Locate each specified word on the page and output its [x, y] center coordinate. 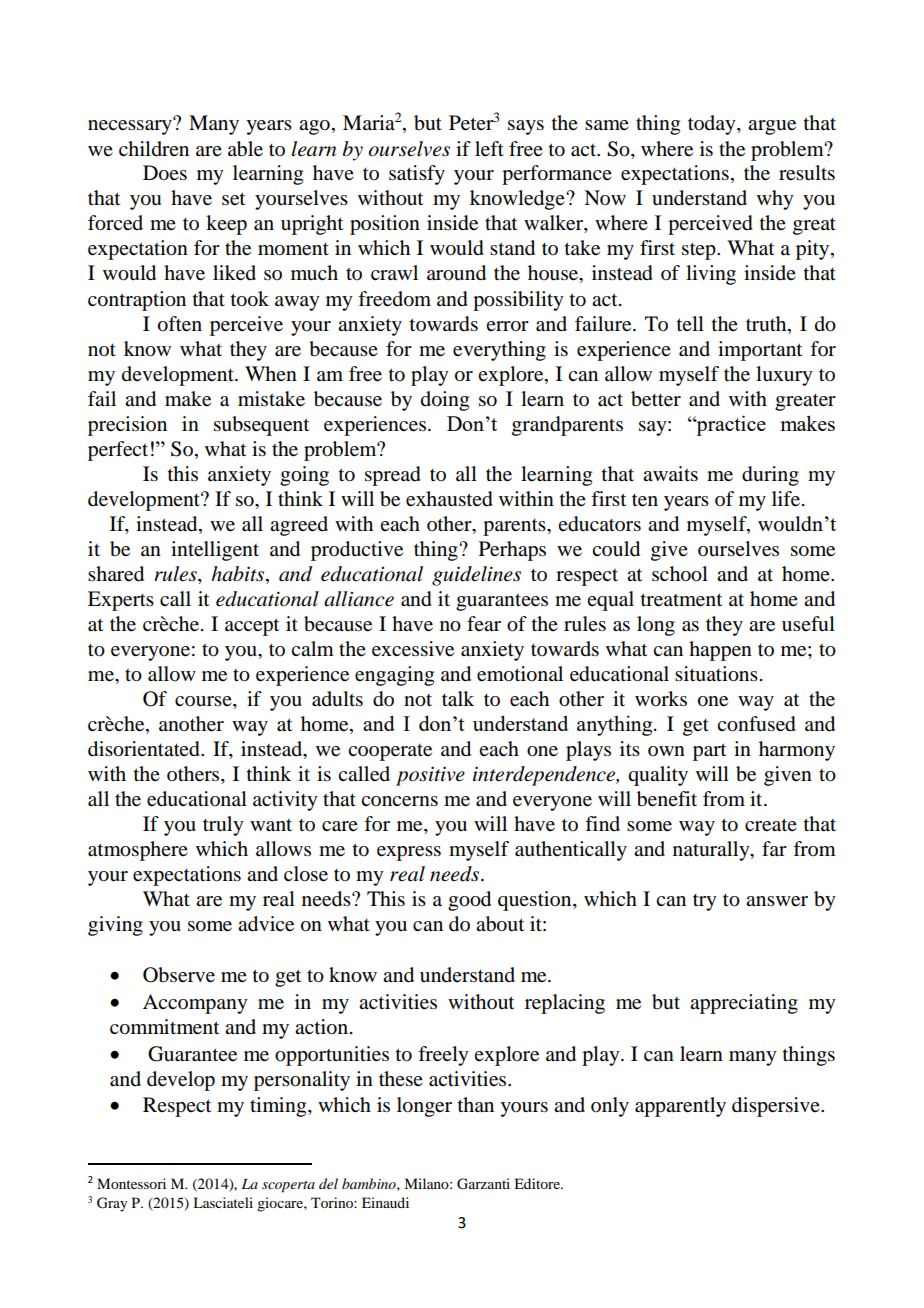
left [489, 149]
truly [223, 826]
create [771, 825]
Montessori [131, 1183]
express [409, 853]
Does [165, 173]
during [770, 476]
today [713, 125]
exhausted [449, 499]
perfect [118, 451]
